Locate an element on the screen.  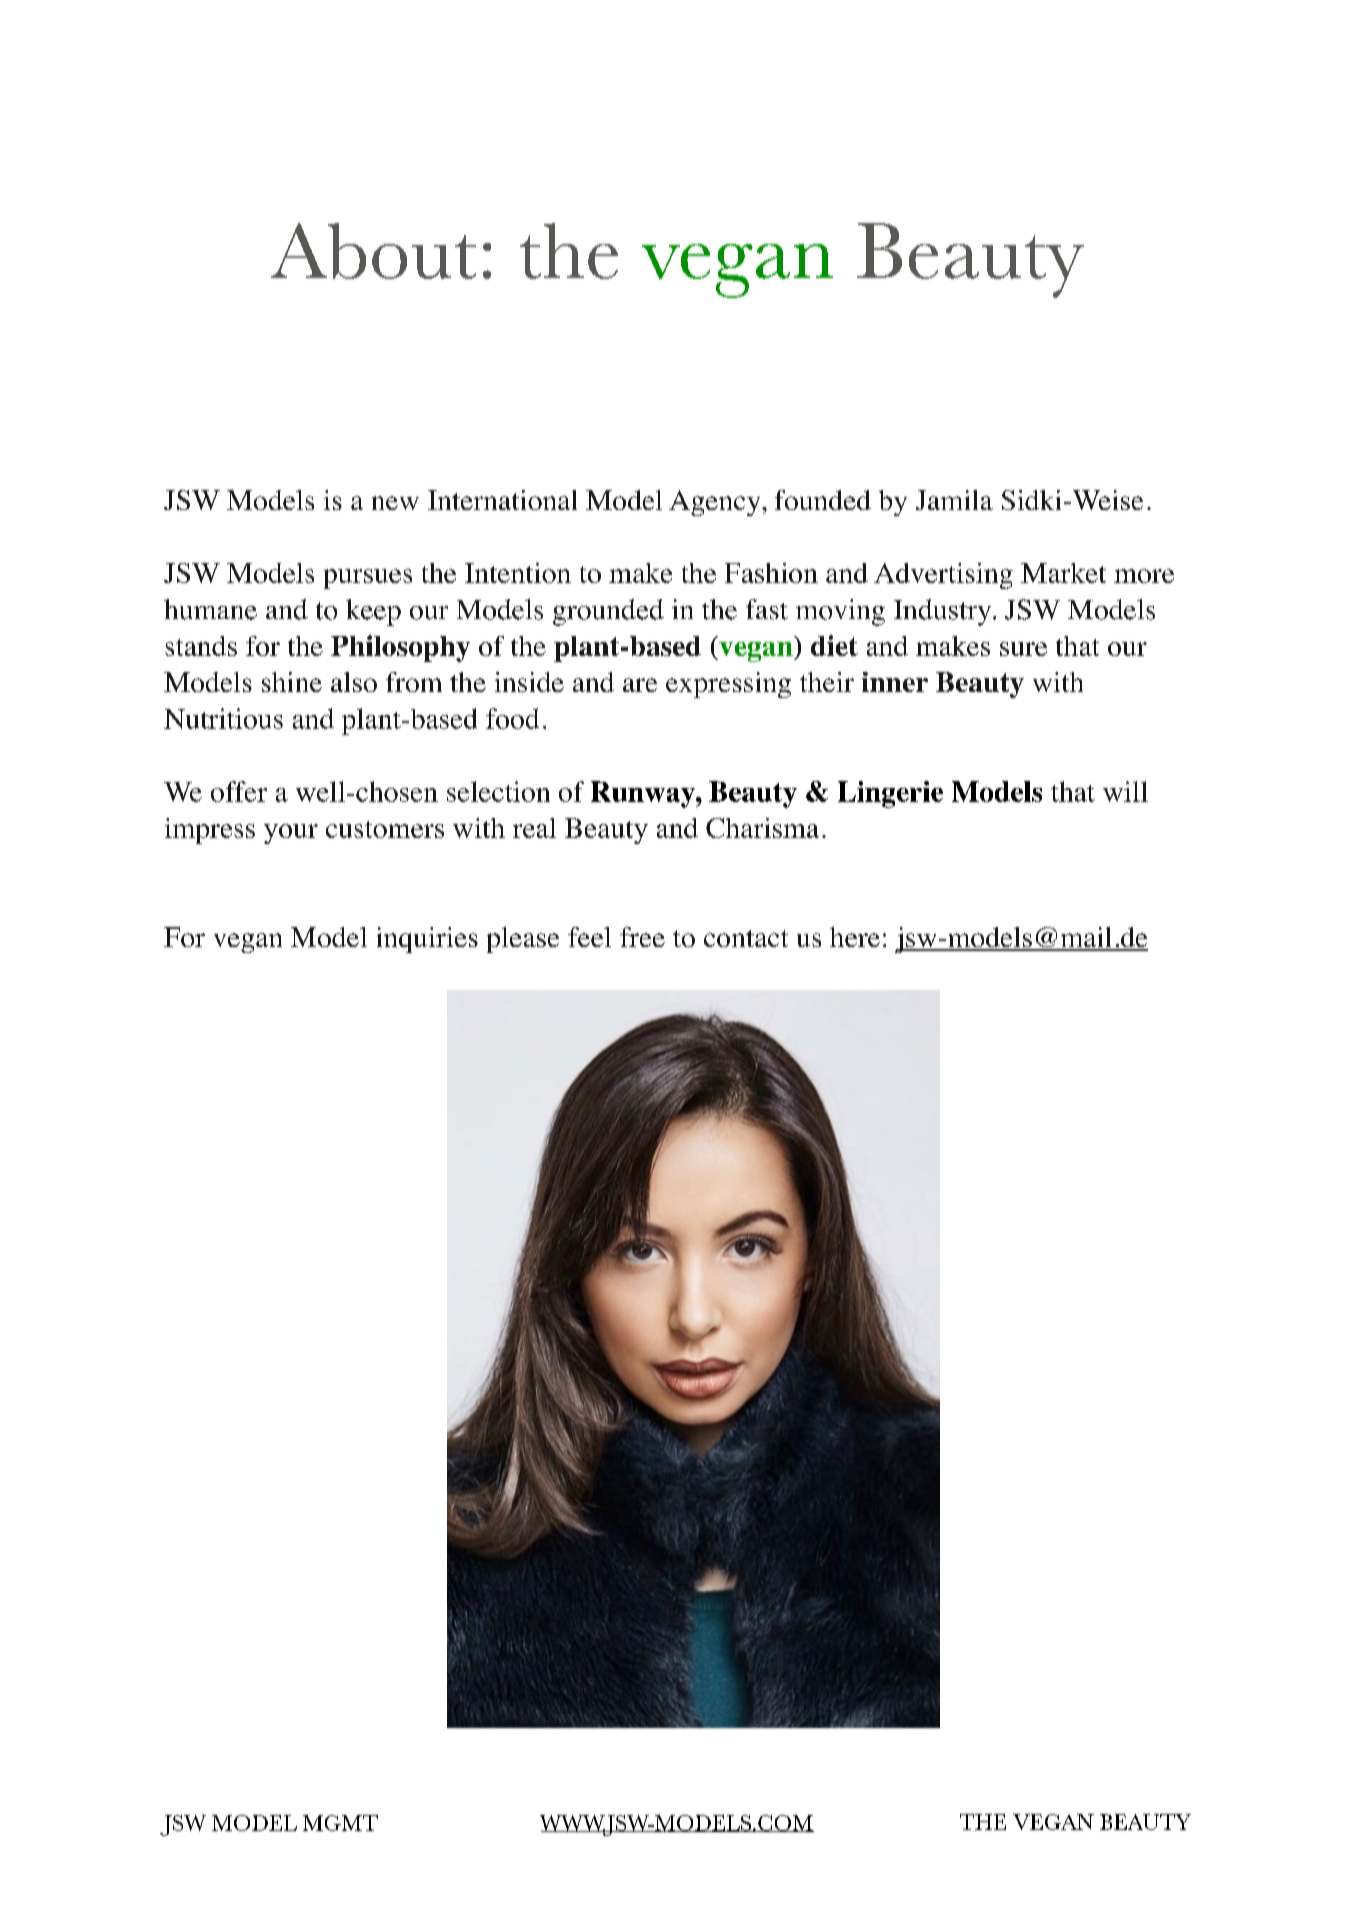
Market is located at coordinates (1063, 573).
